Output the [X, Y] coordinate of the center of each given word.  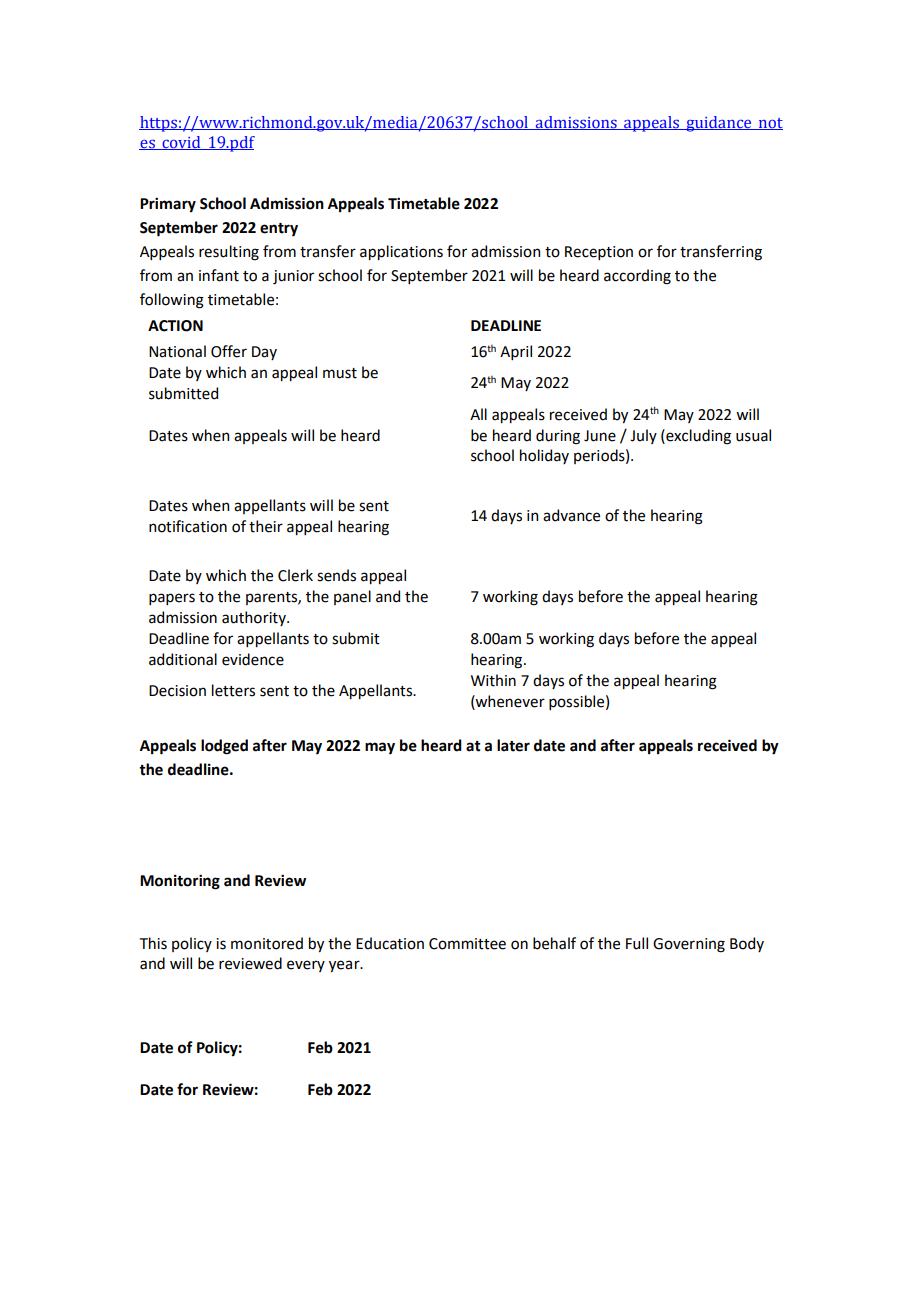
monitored [267, 943]
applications [401, 252]
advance [571, 515]
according [637, 277]
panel [352, 597]
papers [172, 599]
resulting [229, 253]
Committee [467, 944]
